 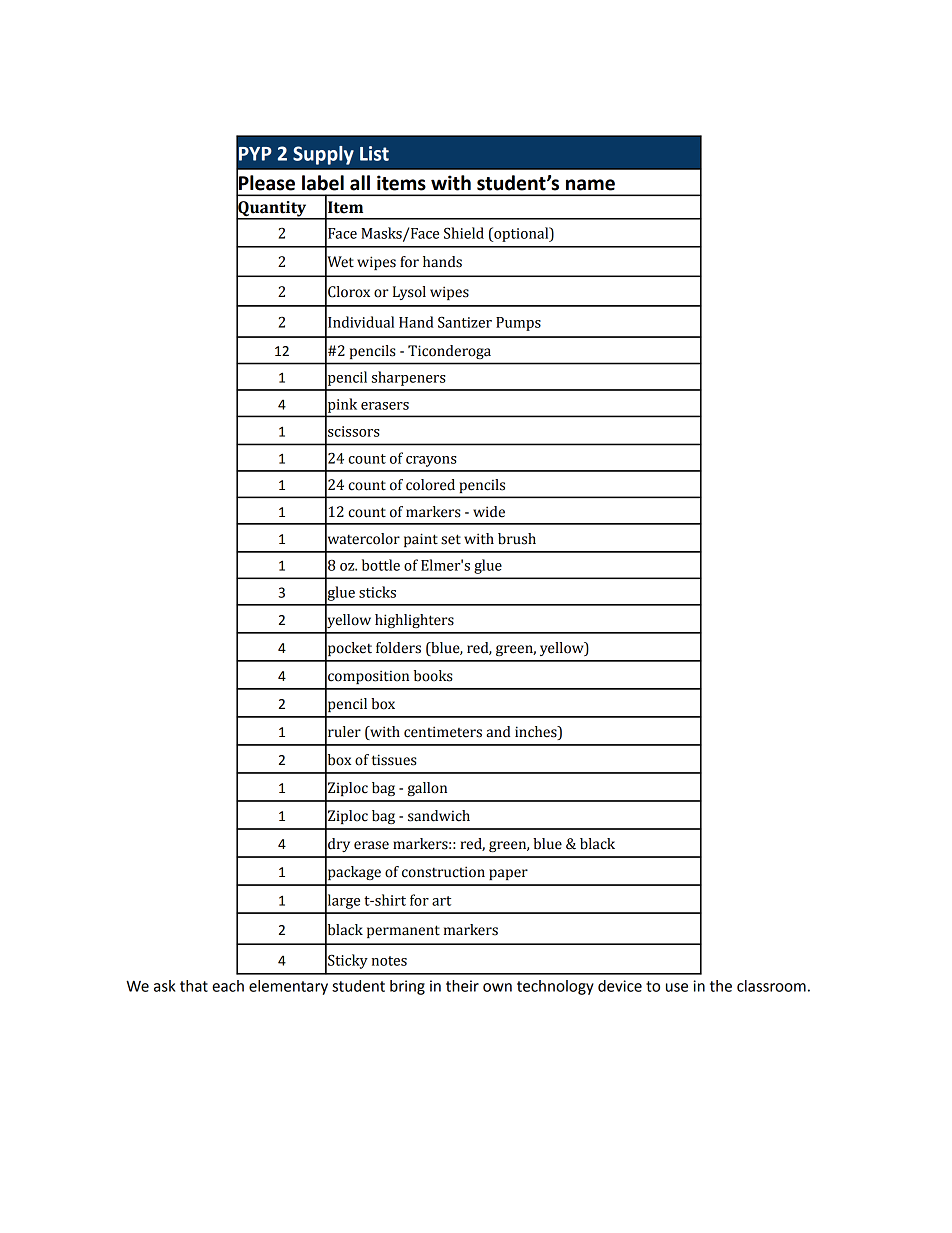 I want to click on use, so click(x=677, y=987).
